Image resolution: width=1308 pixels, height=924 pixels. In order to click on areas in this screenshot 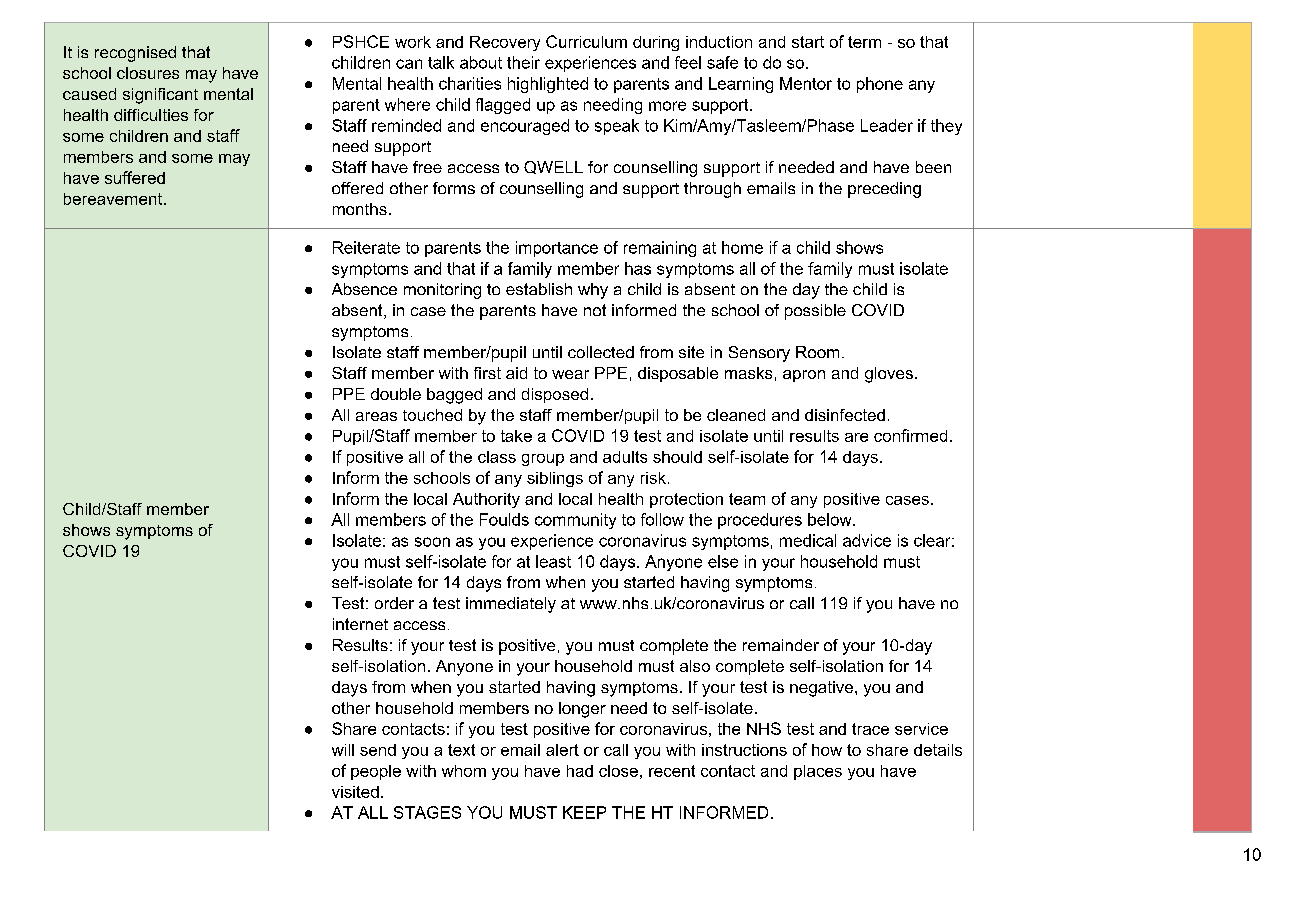, I will do `click(376, 416)`.
